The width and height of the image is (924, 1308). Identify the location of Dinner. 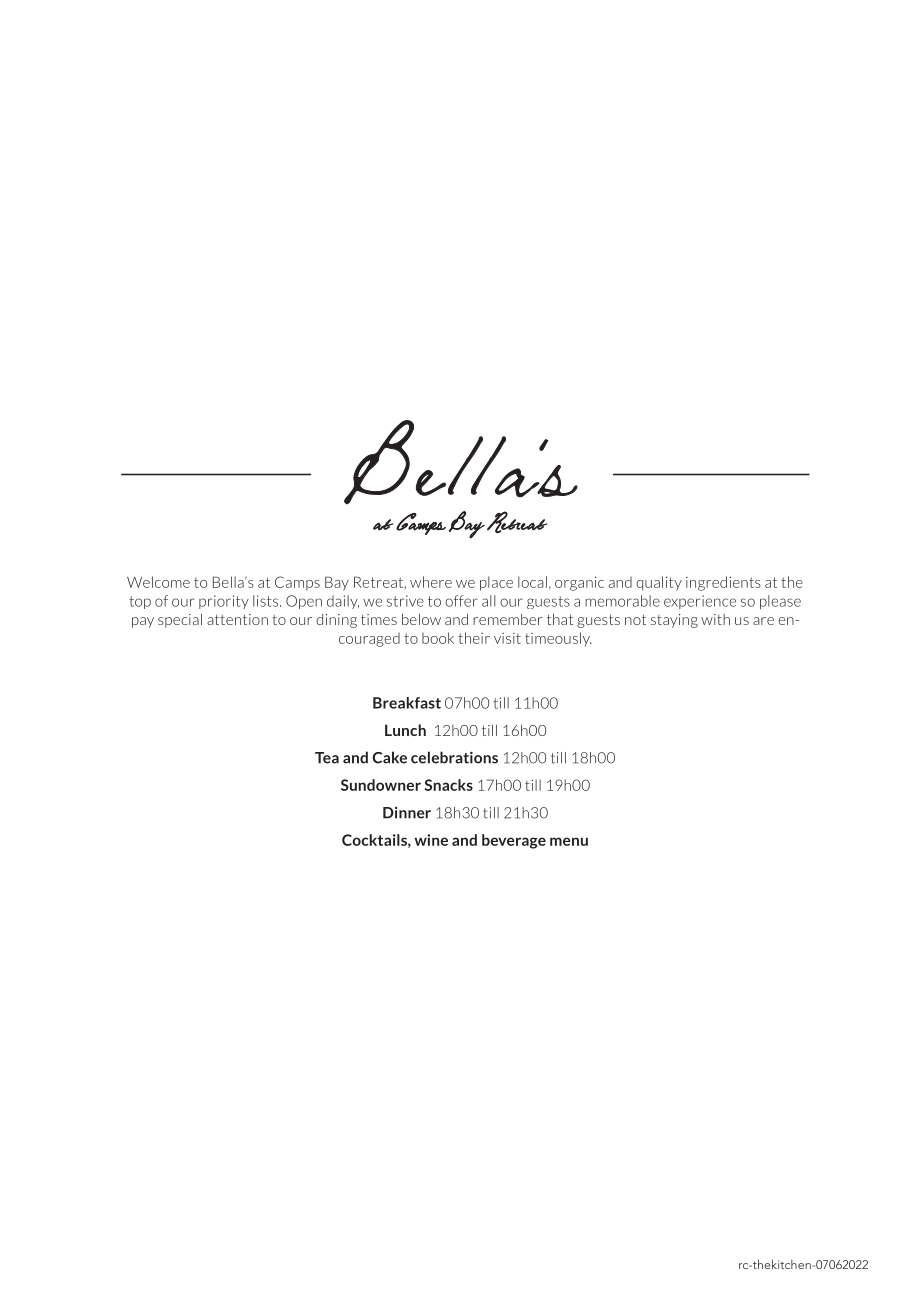
(407, 813).
